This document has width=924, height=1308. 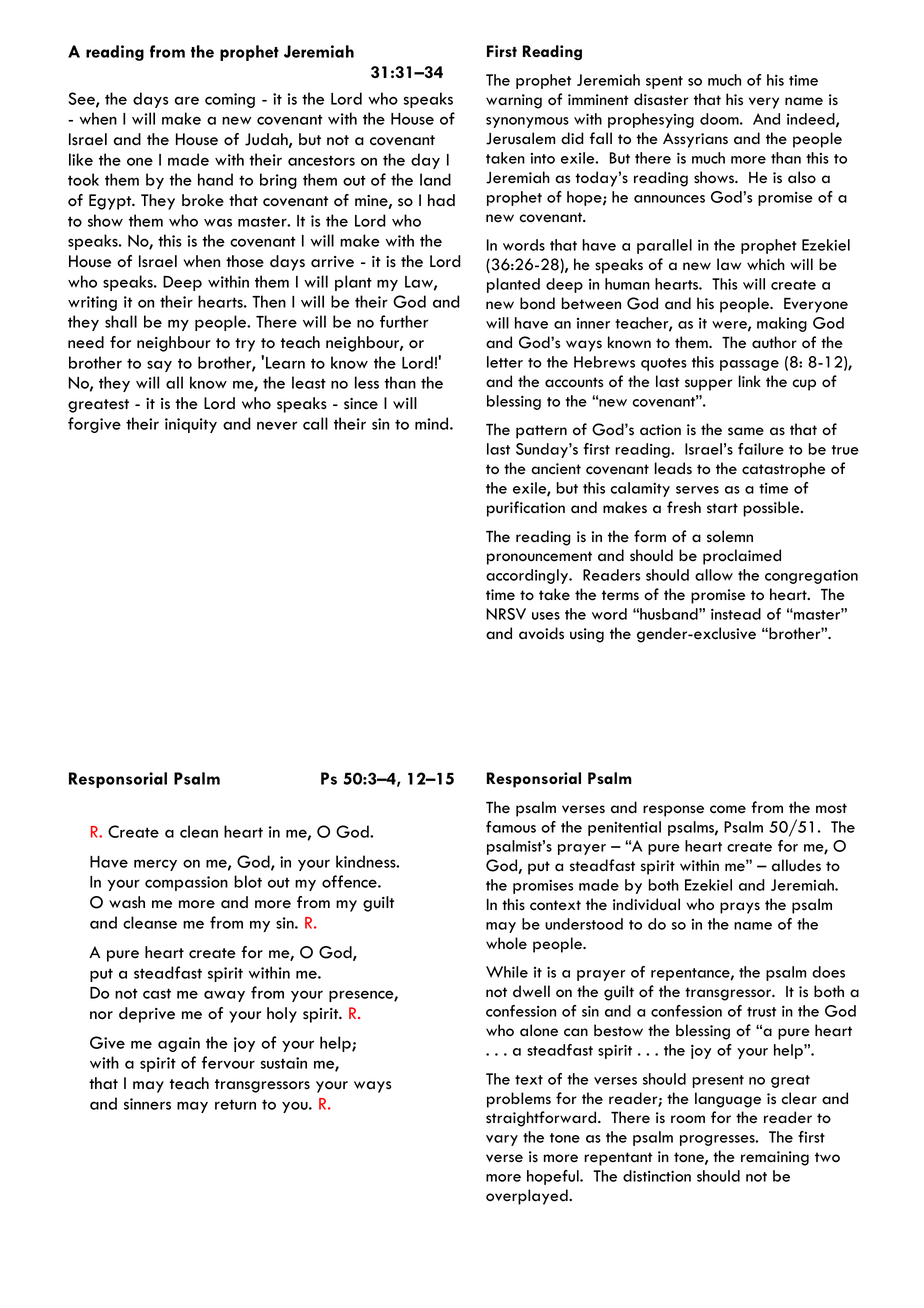 What do you see at coordinates (191, 425) in the document?
I see `iniquity` at bounding box center [191, 425].
